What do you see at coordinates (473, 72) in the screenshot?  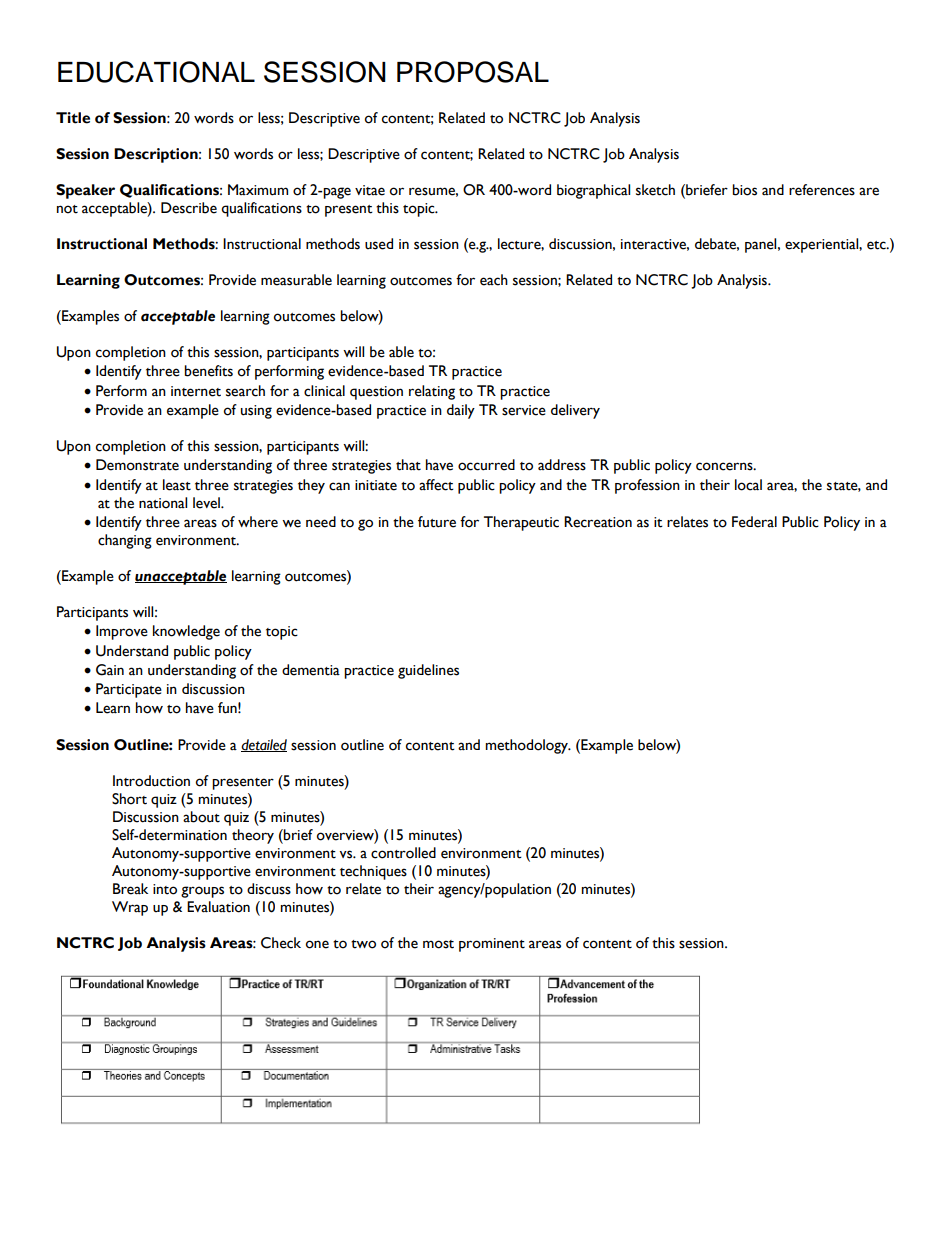 I see `PROPOSAL` at bounding box center [473, 72].
